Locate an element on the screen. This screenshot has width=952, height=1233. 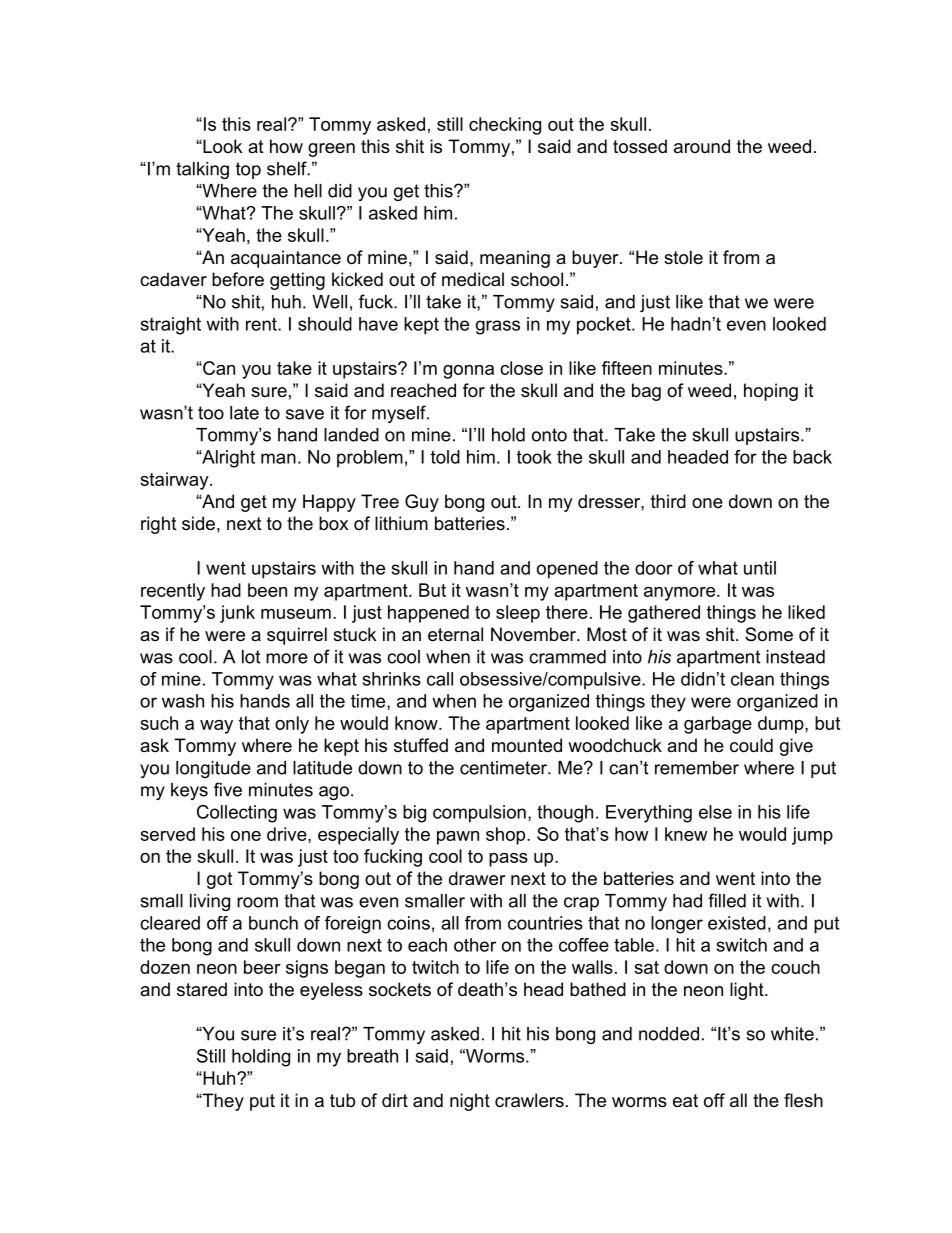
man is located at coordinates (278, 458).
